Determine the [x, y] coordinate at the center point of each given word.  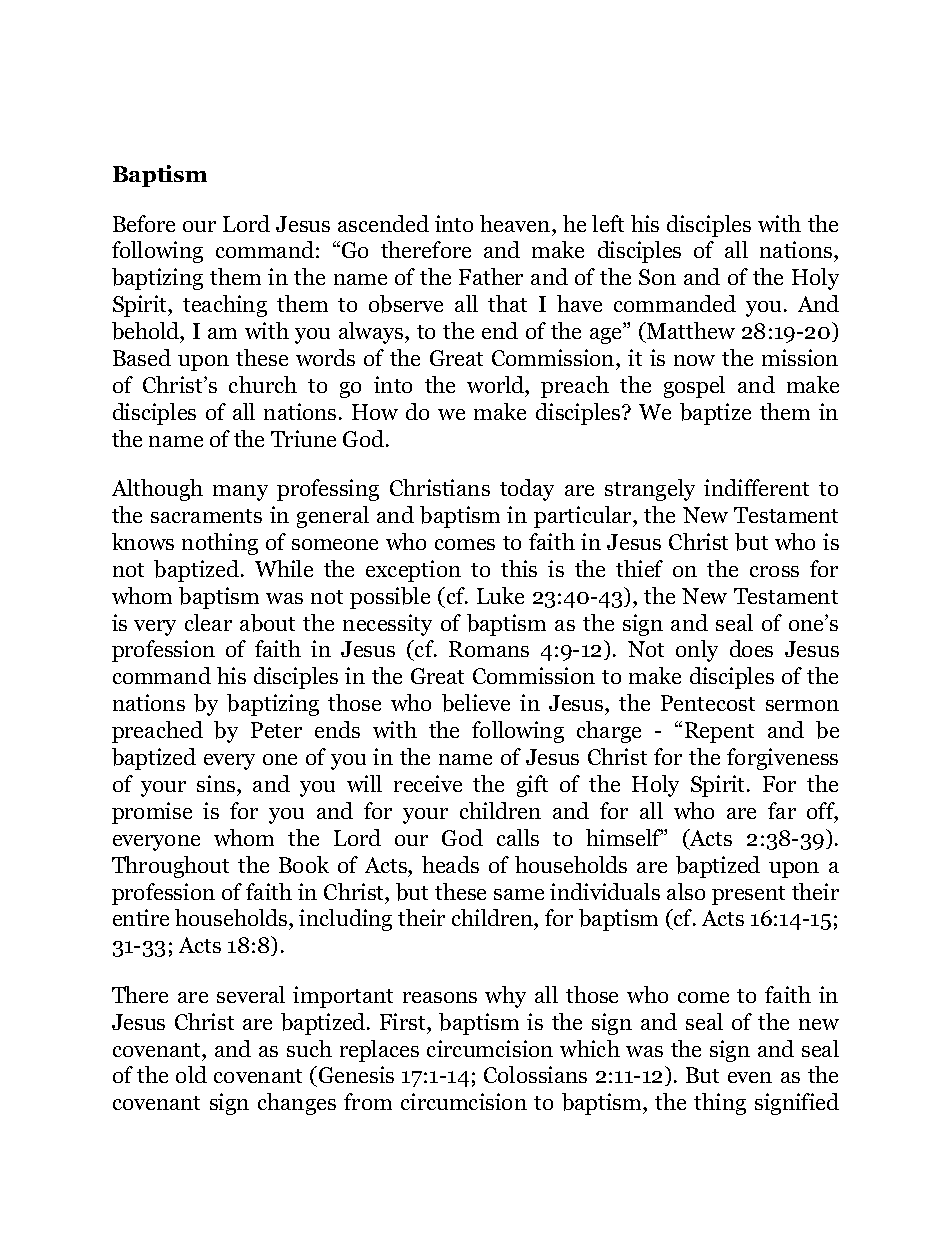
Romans [489, 649]
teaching [225, 306]
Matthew [690, 330]
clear [208, 622]
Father [491, 276]
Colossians [535, 1074]
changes [297, 1104]
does [751, 648]
